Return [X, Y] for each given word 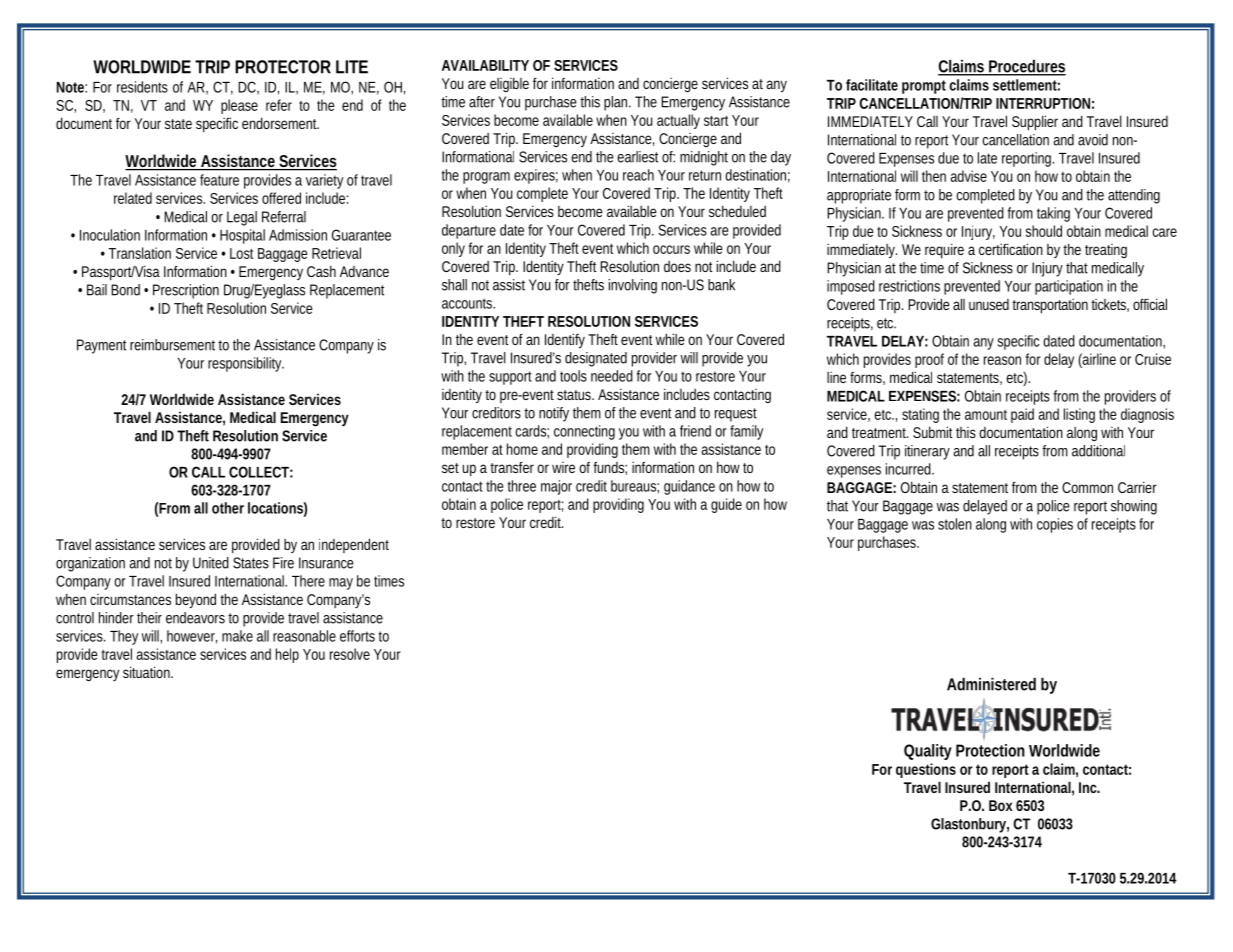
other [228, 508]
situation [148, 672]
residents [142, 87]
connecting [584, 432]
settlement [1026, 85]
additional [1098, 451]
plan [617, 103]
